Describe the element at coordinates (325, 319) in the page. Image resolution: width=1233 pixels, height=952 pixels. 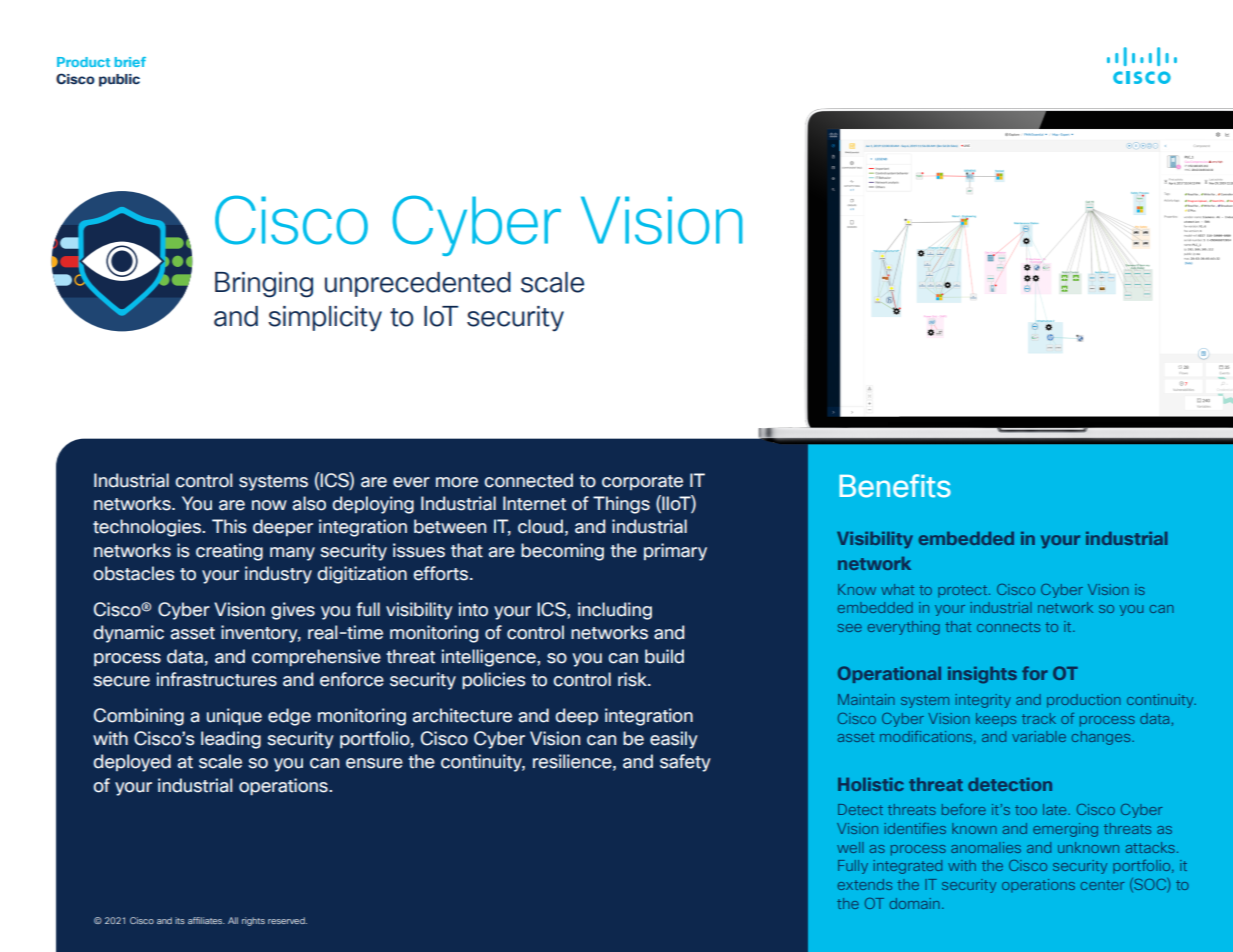
I see `simplicity` at that location.
